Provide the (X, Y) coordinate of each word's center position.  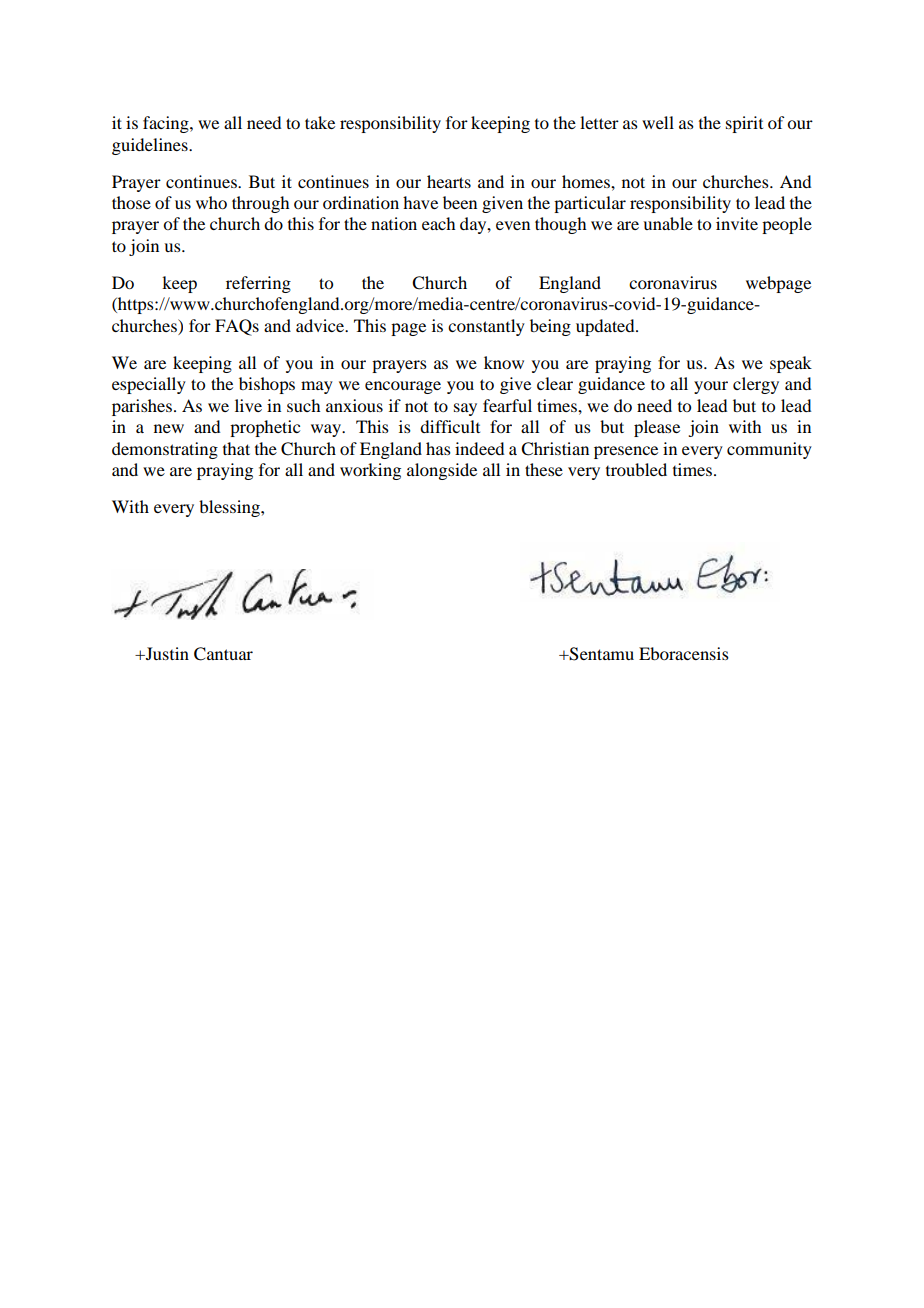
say (465, 409)
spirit (744, 124)
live (248, 405)
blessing (230, 508)
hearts (449, 181)
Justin (166, 653)
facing (167, 124)
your (711, 387)
